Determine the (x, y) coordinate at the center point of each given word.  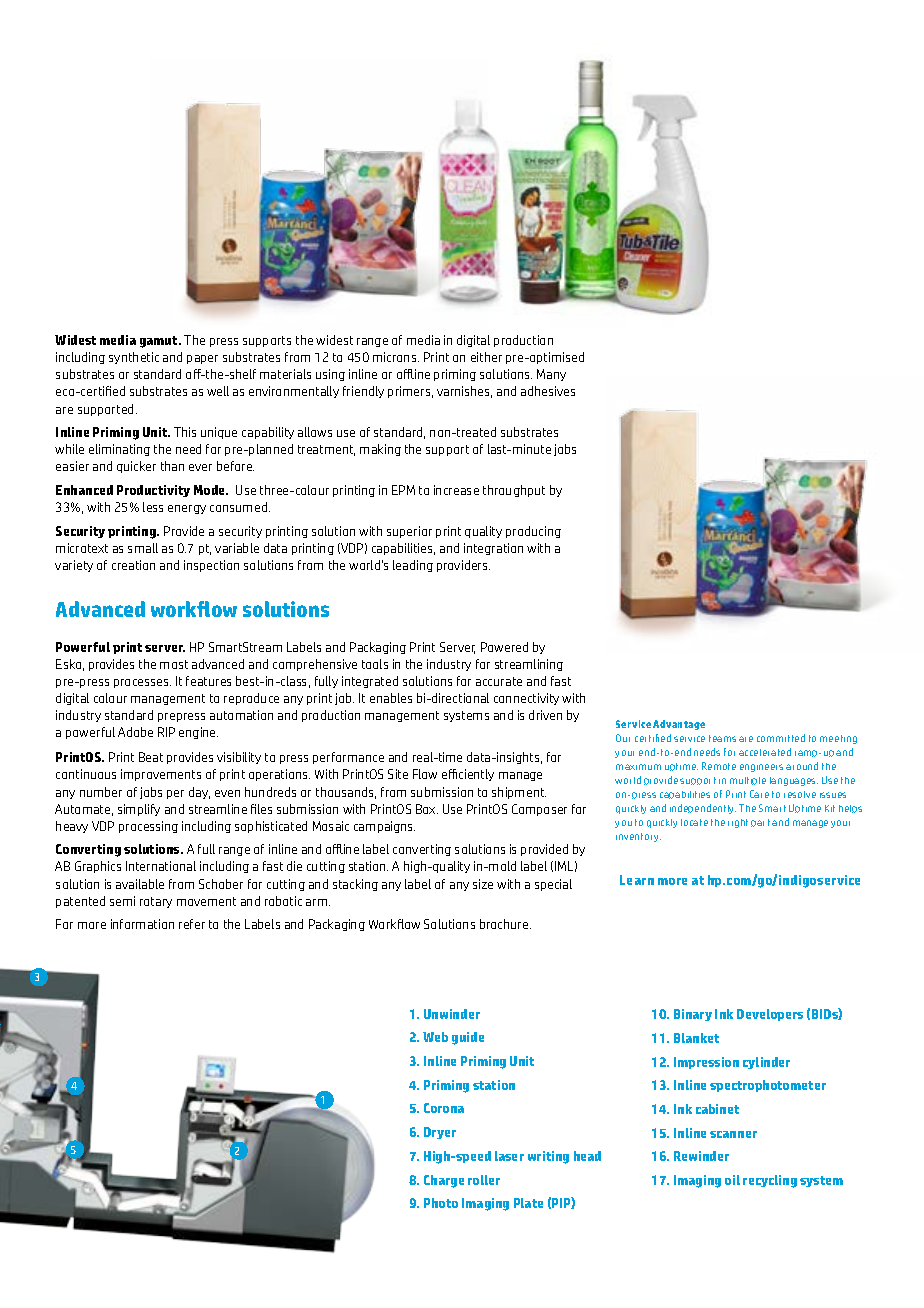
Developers (770, 1015)
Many (551, 375)
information (142, 924)
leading (413, 566)
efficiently (468, 775)
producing (533, 532)
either (486, 357)
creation (133, 565)
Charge (444, 1181)
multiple (748, 781)
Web (435, 1037)
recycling (770, 1181)
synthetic (134, 358)
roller (484, 1180)
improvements (161, 775)
